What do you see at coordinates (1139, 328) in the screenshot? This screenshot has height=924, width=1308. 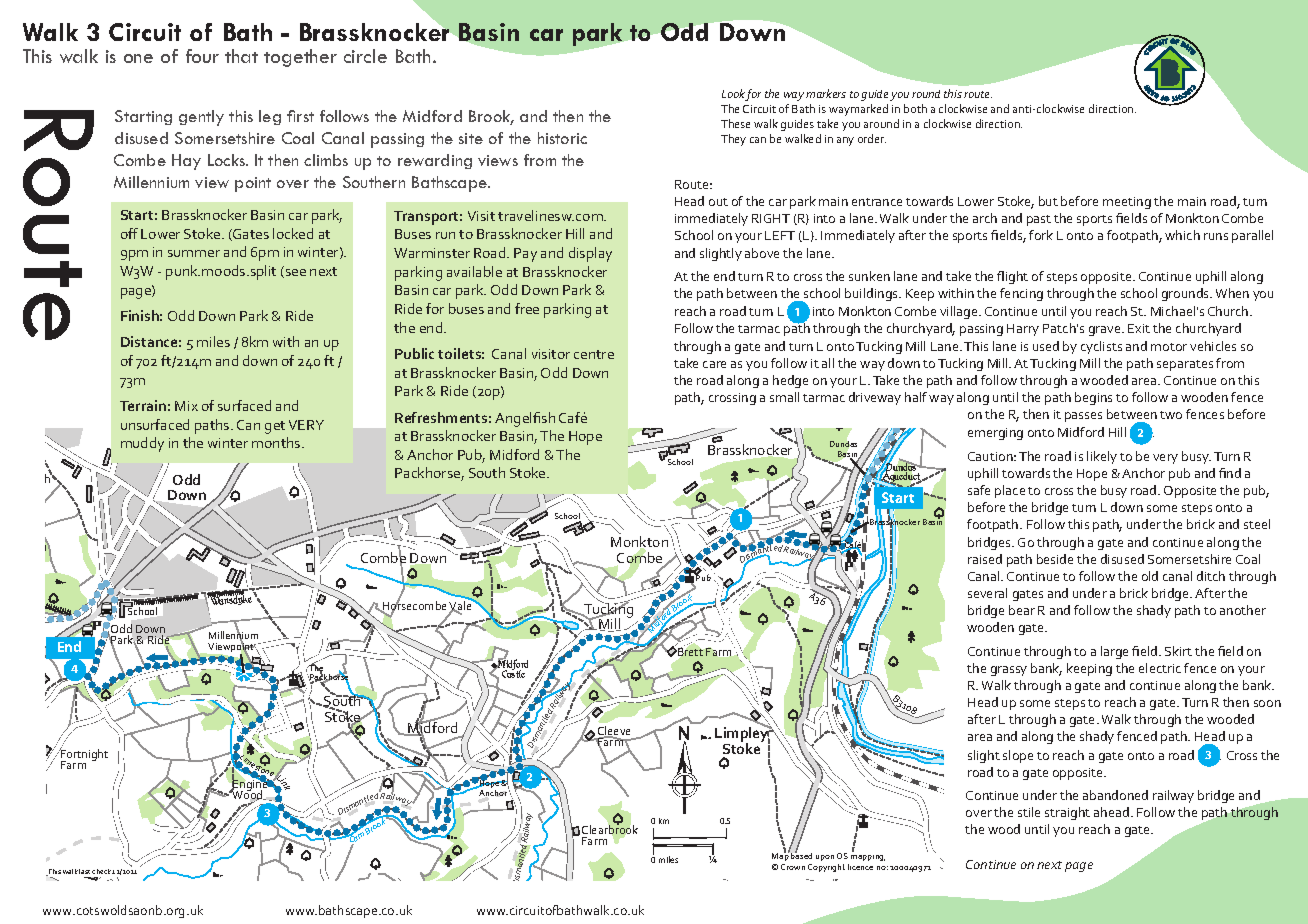 I see `Exit` at bounding box center [1139, 328].
